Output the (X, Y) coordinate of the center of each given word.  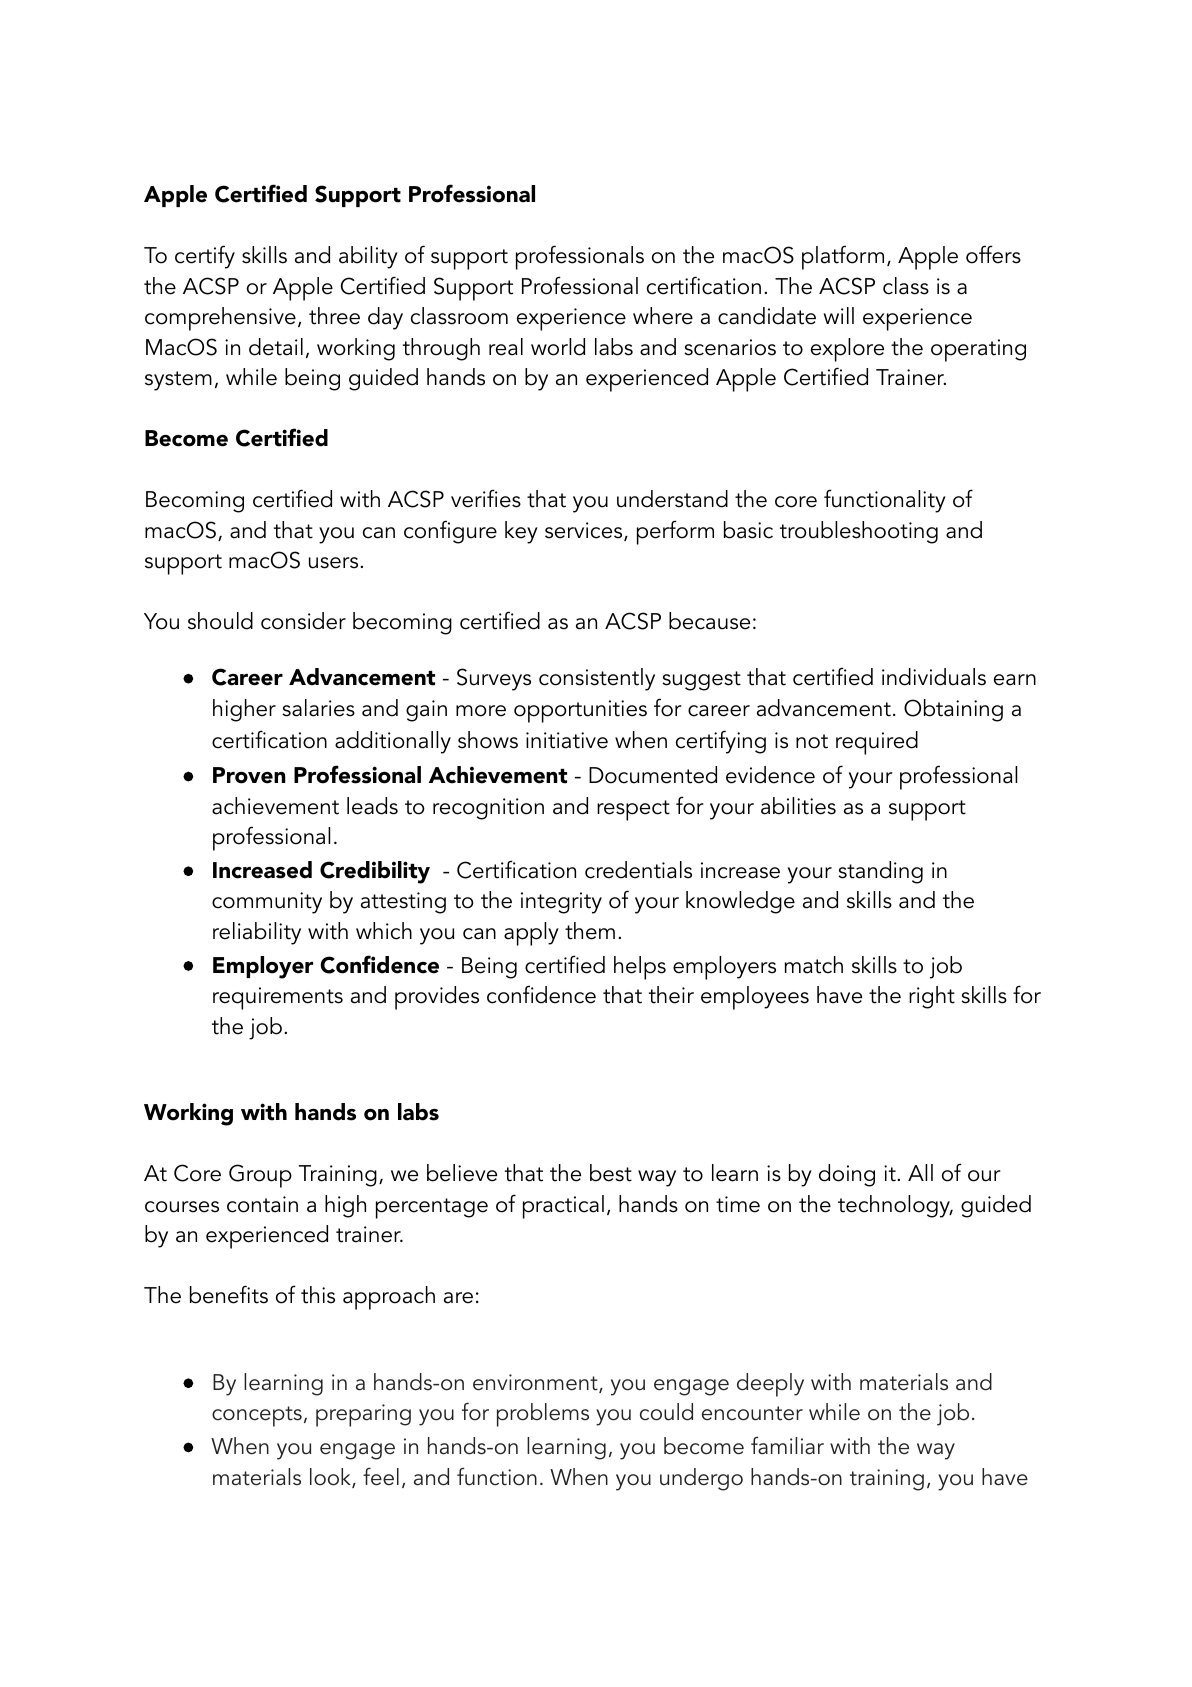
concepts (257, 1416)
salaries (318, 708)
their (671, 995)
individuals (934, 677)
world (558, 347)
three (334, 316)
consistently (597, 679)
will (839, 315)
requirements (278, 998)
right (932, 997)
